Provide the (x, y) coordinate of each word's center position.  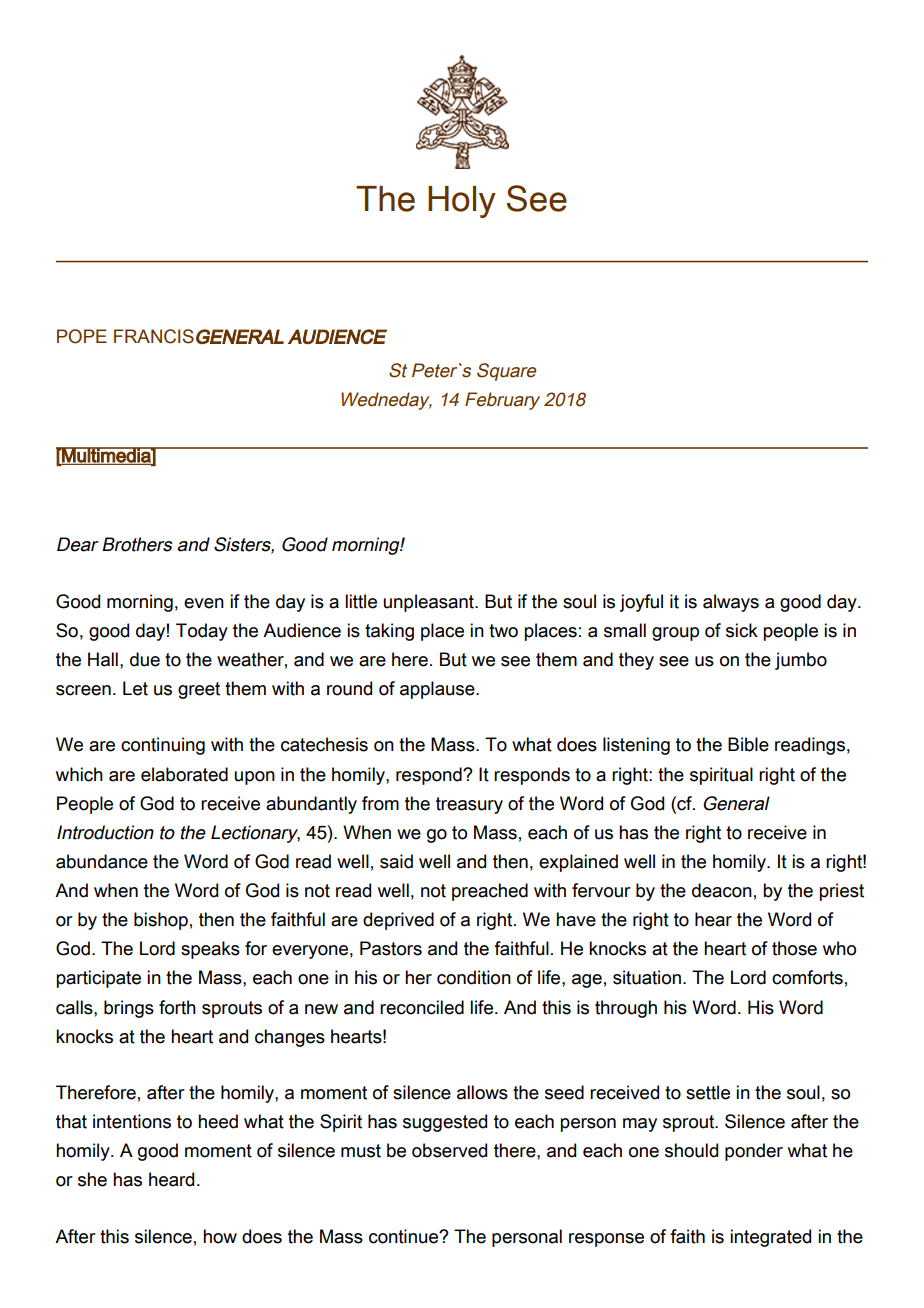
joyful (641, 603)
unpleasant (429, 603)
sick (742, 630)
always (731, 603)
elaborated (184, 774)
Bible (748, 744)
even (204, 603)
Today (202, 632)
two (503, 631)
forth (177, 1007)
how (220, 1236)
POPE (82, 336)
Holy (462, 202)
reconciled (422, 1007)
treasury (469, 805)
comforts (807, 977)
